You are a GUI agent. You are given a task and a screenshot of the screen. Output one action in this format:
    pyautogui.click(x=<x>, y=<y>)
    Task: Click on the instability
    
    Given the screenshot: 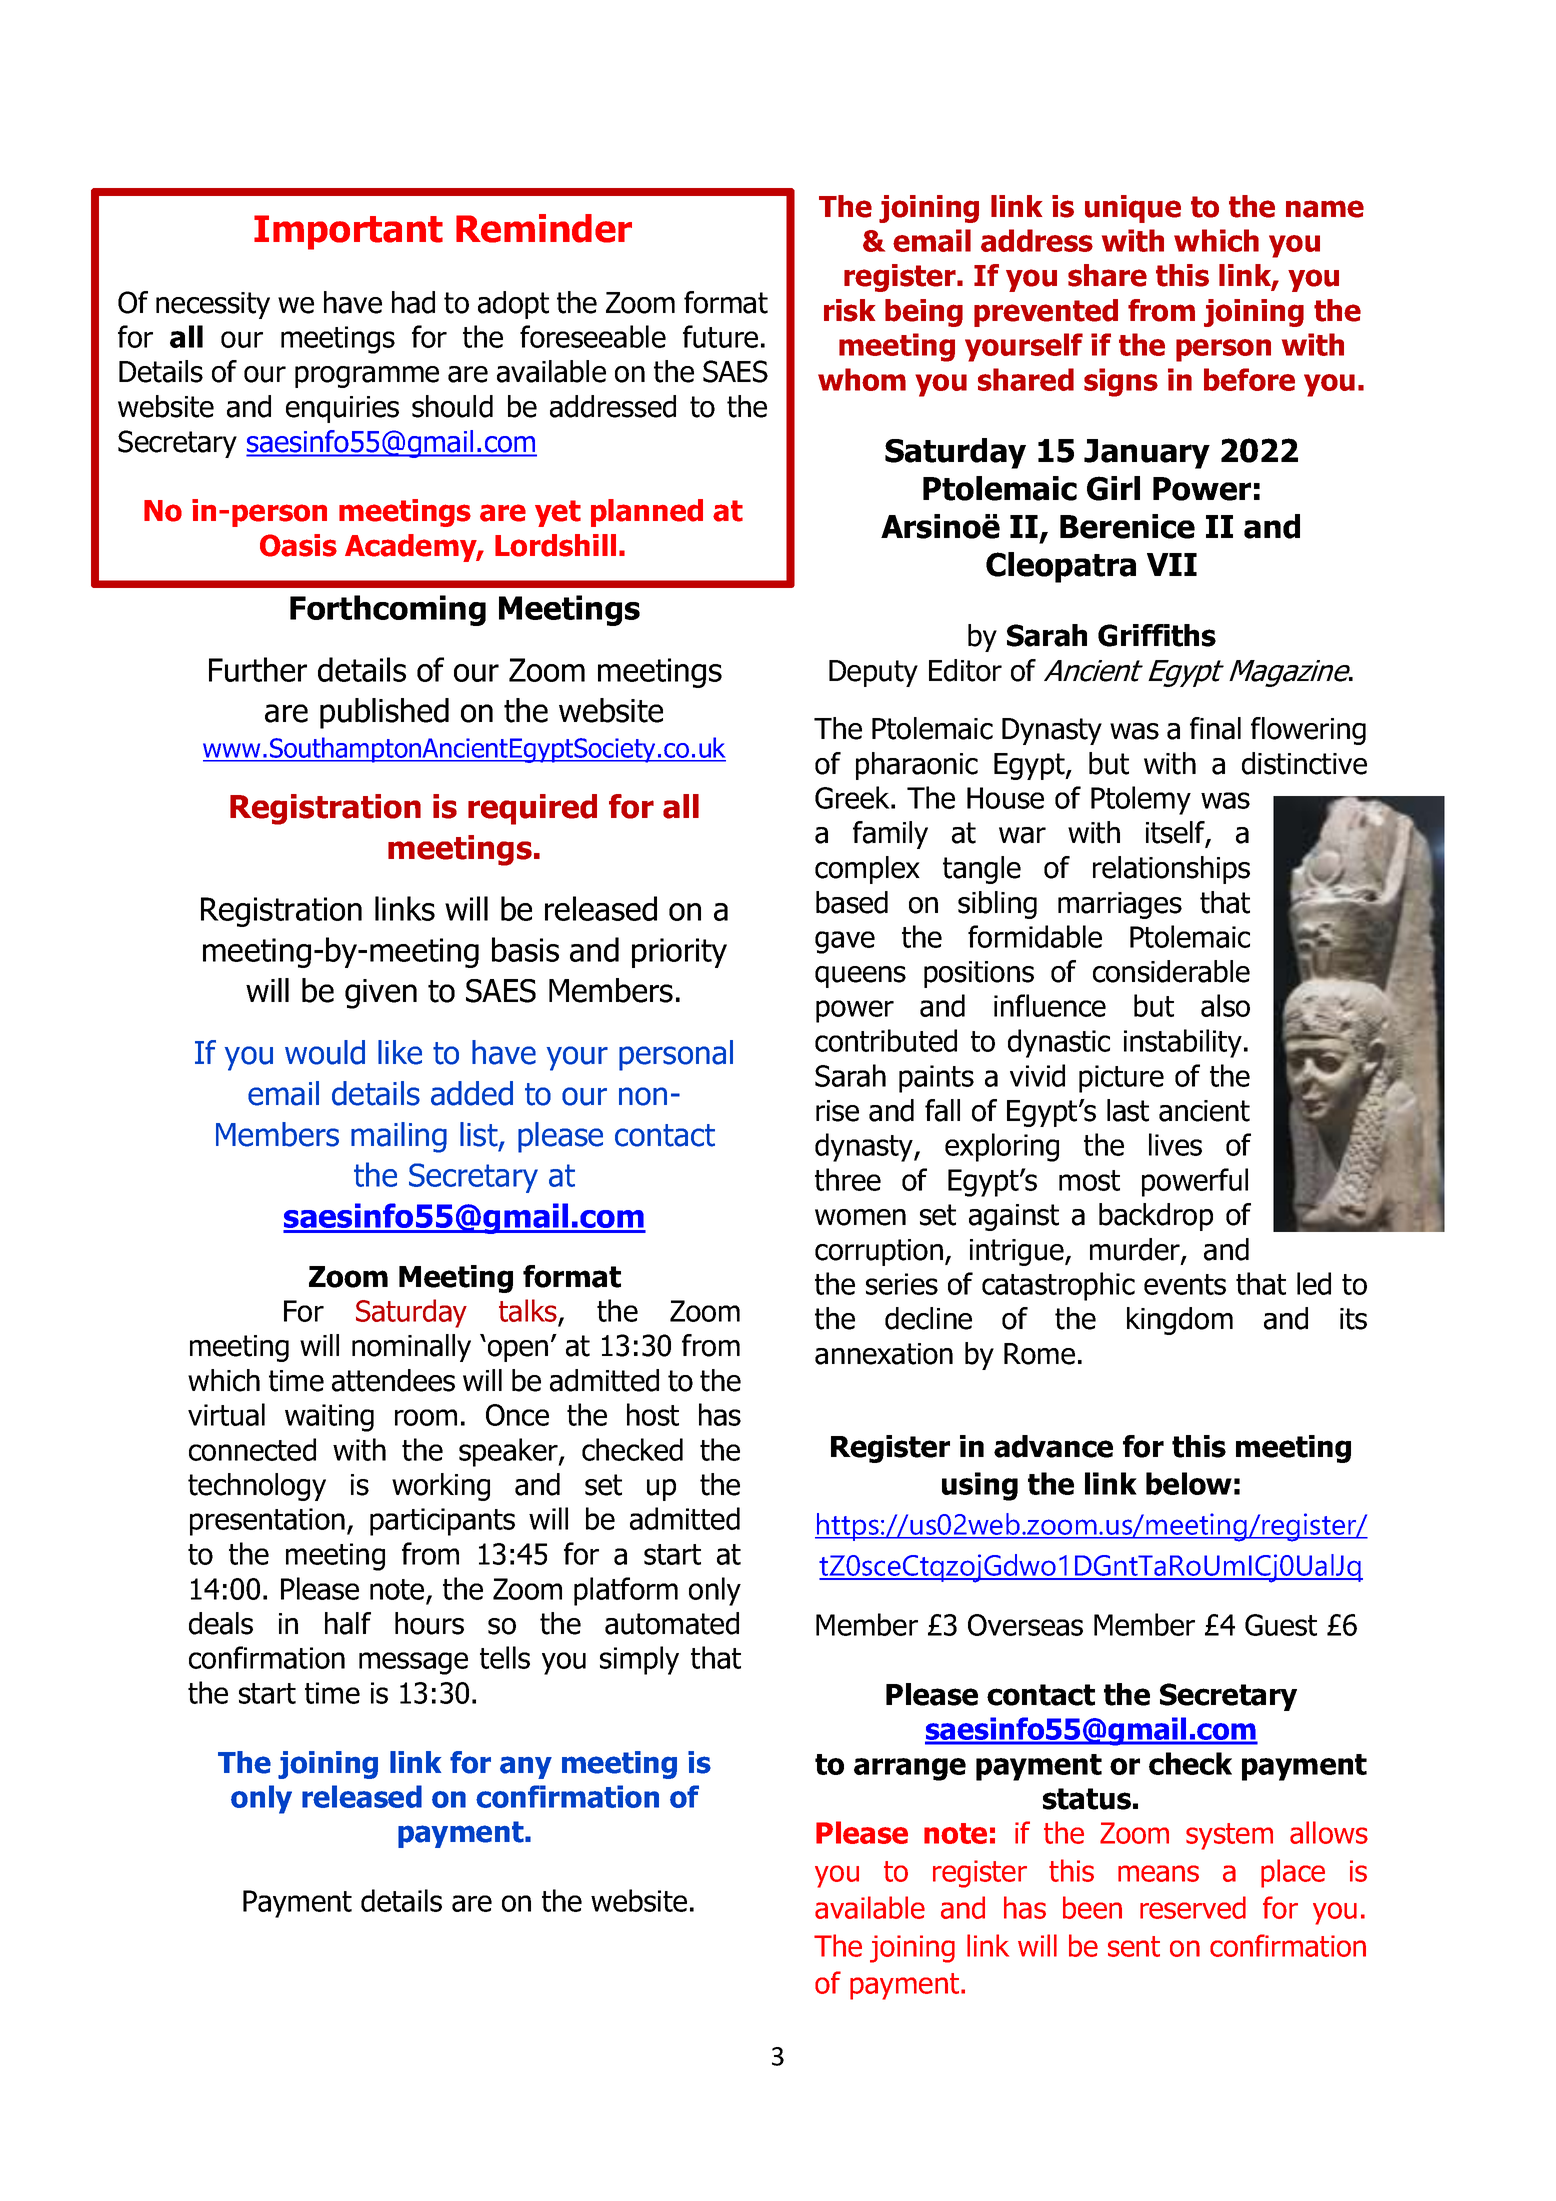 What is the action you would take?
    pyautogui.click(x=1183, y=1043)
